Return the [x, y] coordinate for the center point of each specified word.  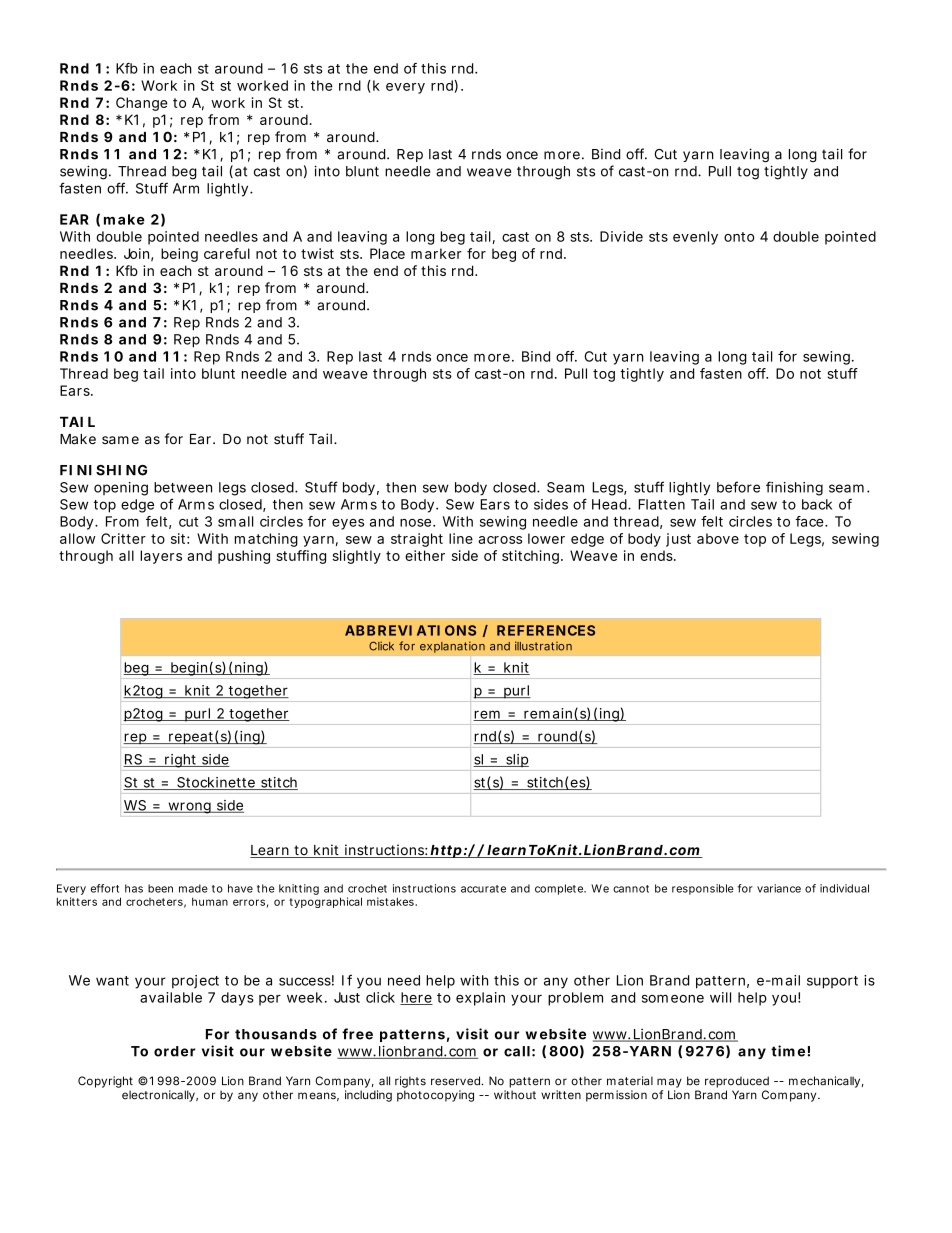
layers [161, 557]
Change [142, 104]
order [175, 1051]
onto [739, 237]
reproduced [737, 1082]
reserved [457, 1081]
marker [436, 253]
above [718, 538]
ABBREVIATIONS [410, 630]
